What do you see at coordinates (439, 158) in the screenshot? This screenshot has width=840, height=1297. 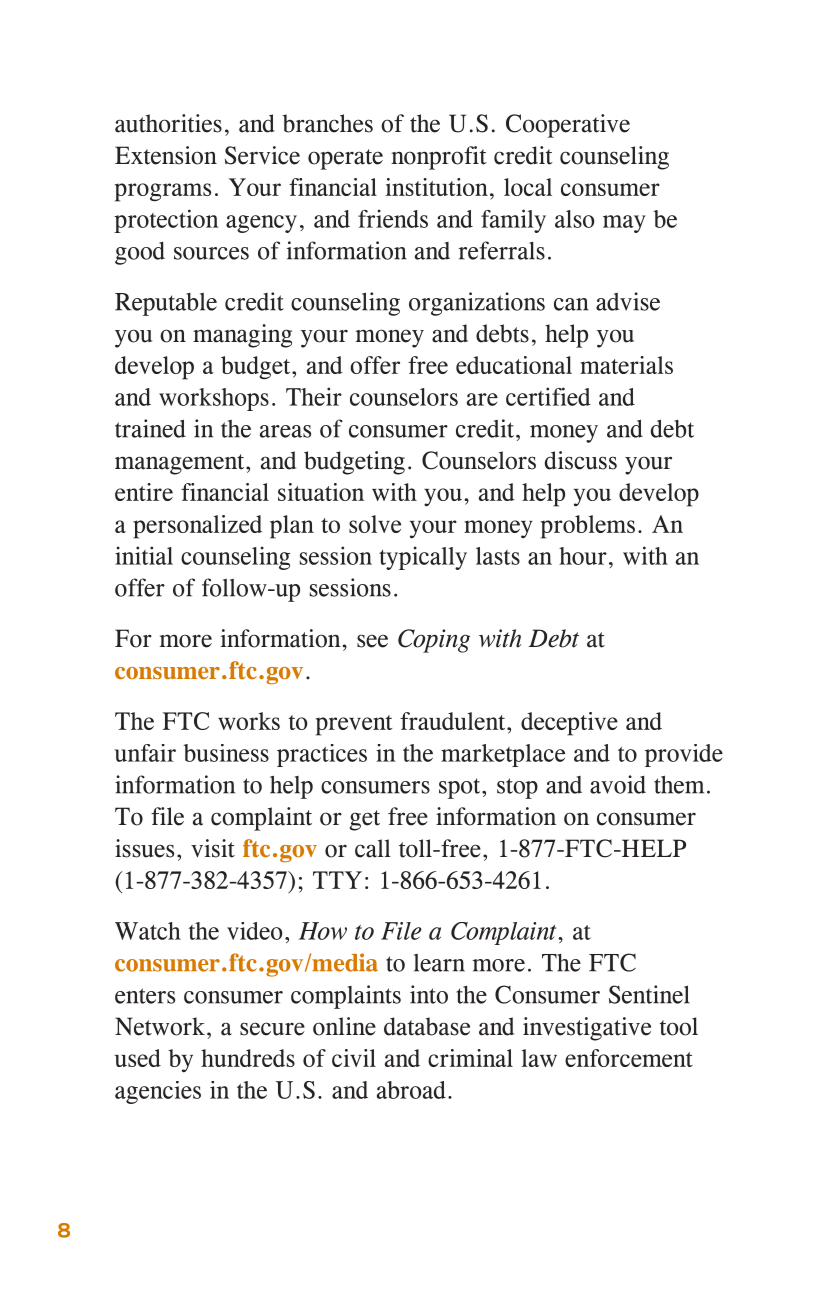 I see `nonprofit` at bounding box center [439, 158].
